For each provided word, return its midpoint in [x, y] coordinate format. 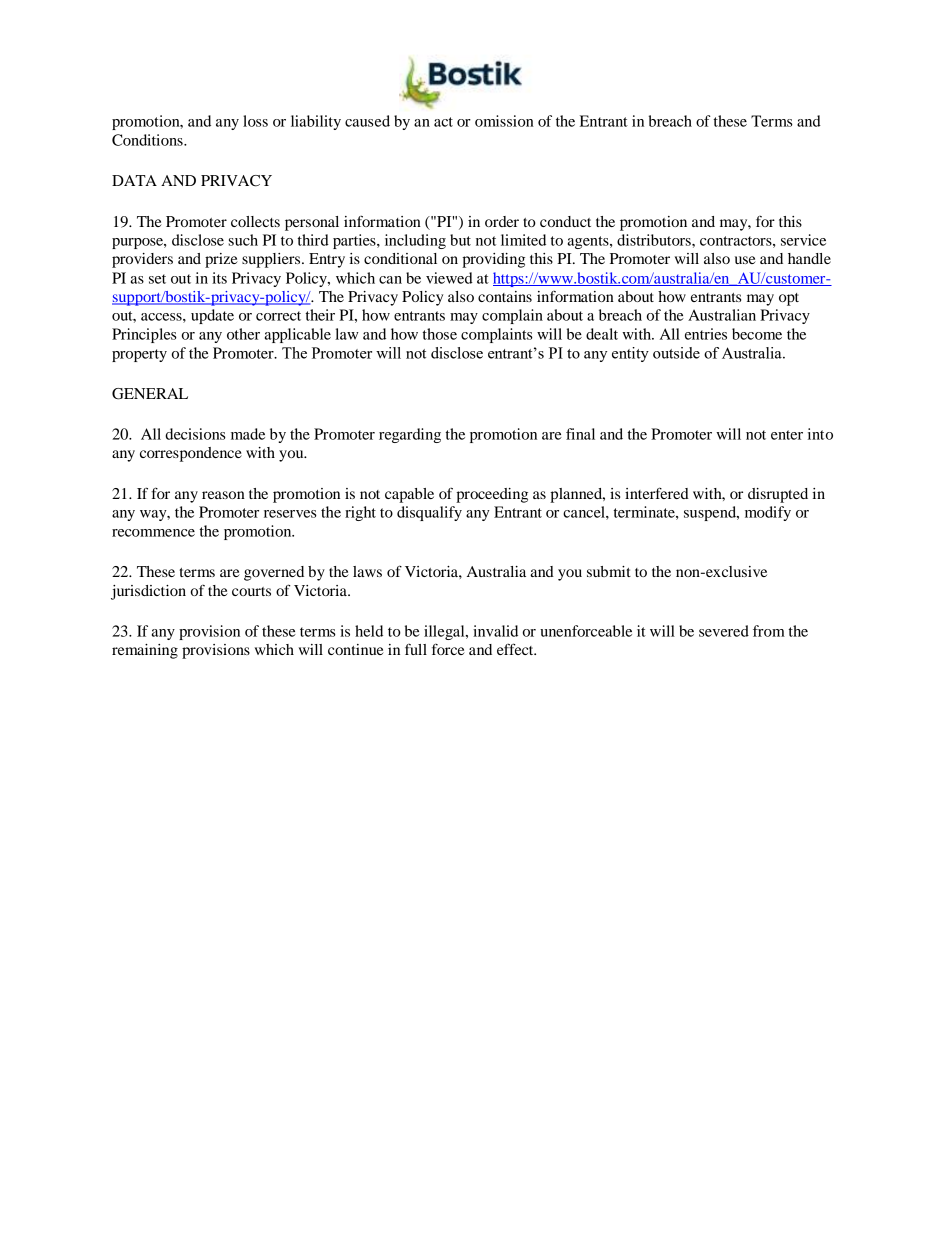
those [439, 334]
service [803, 240]
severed [724, 631]
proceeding [492, 495]
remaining [145, 651]
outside [676, 353]
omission [504, 121]
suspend [711, 513]
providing [493, 260]
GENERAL [150, 394]
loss [255, 121]
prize [221, 260]
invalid [495, 631]
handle [809, 258]
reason [223, 495]
